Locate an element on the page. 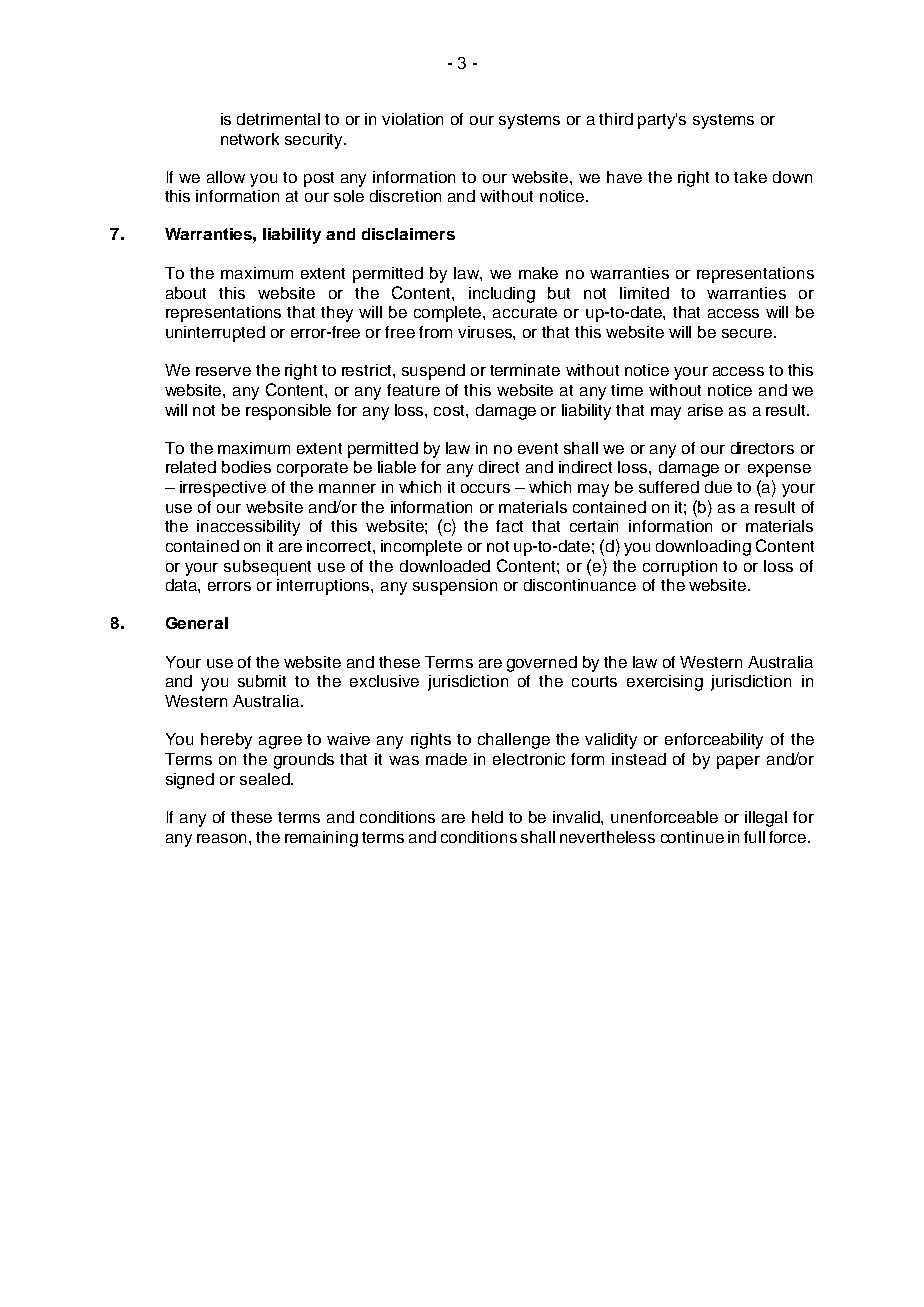  reserve is located at coordinates (223, 371).
